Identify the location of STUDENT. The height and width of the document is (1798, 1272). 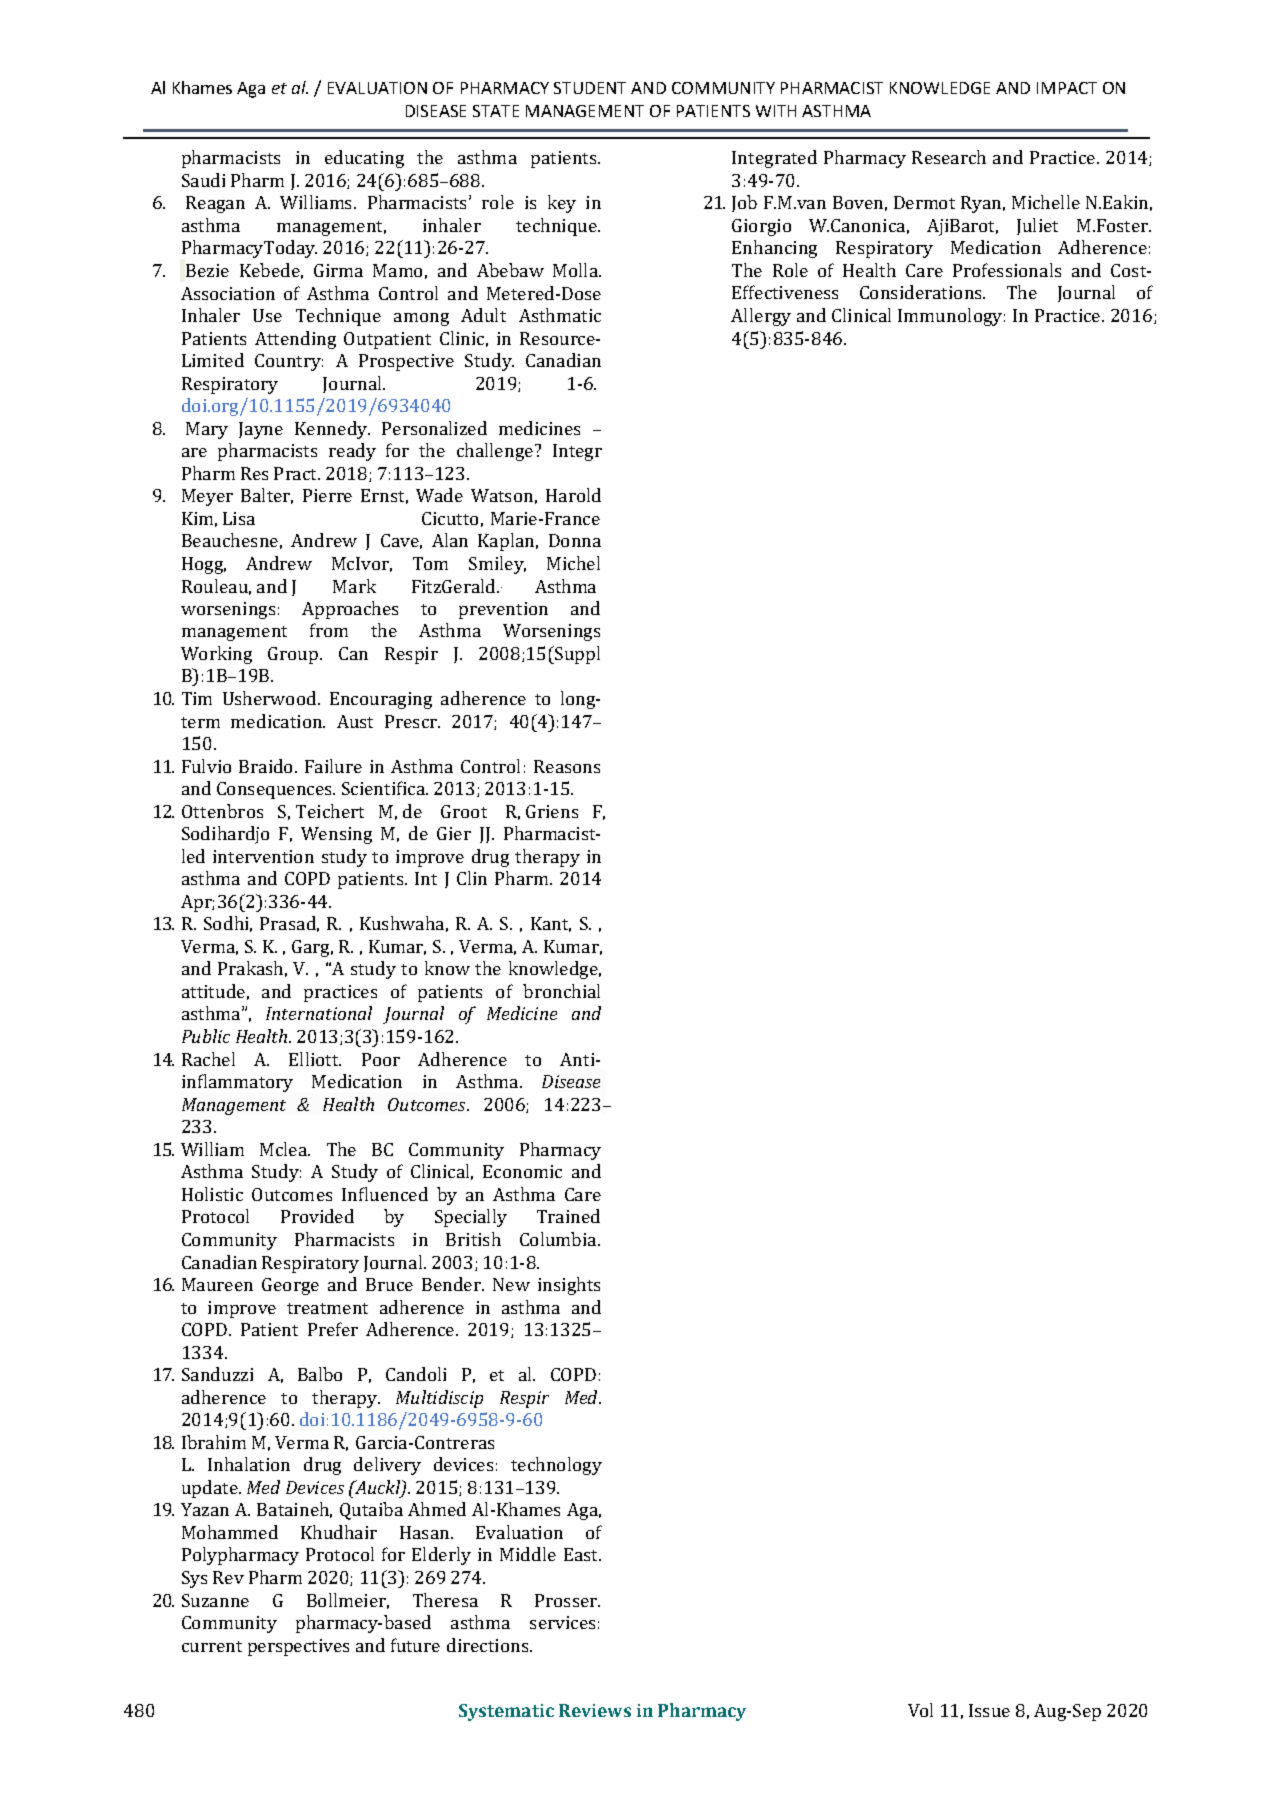
(590, 88).
